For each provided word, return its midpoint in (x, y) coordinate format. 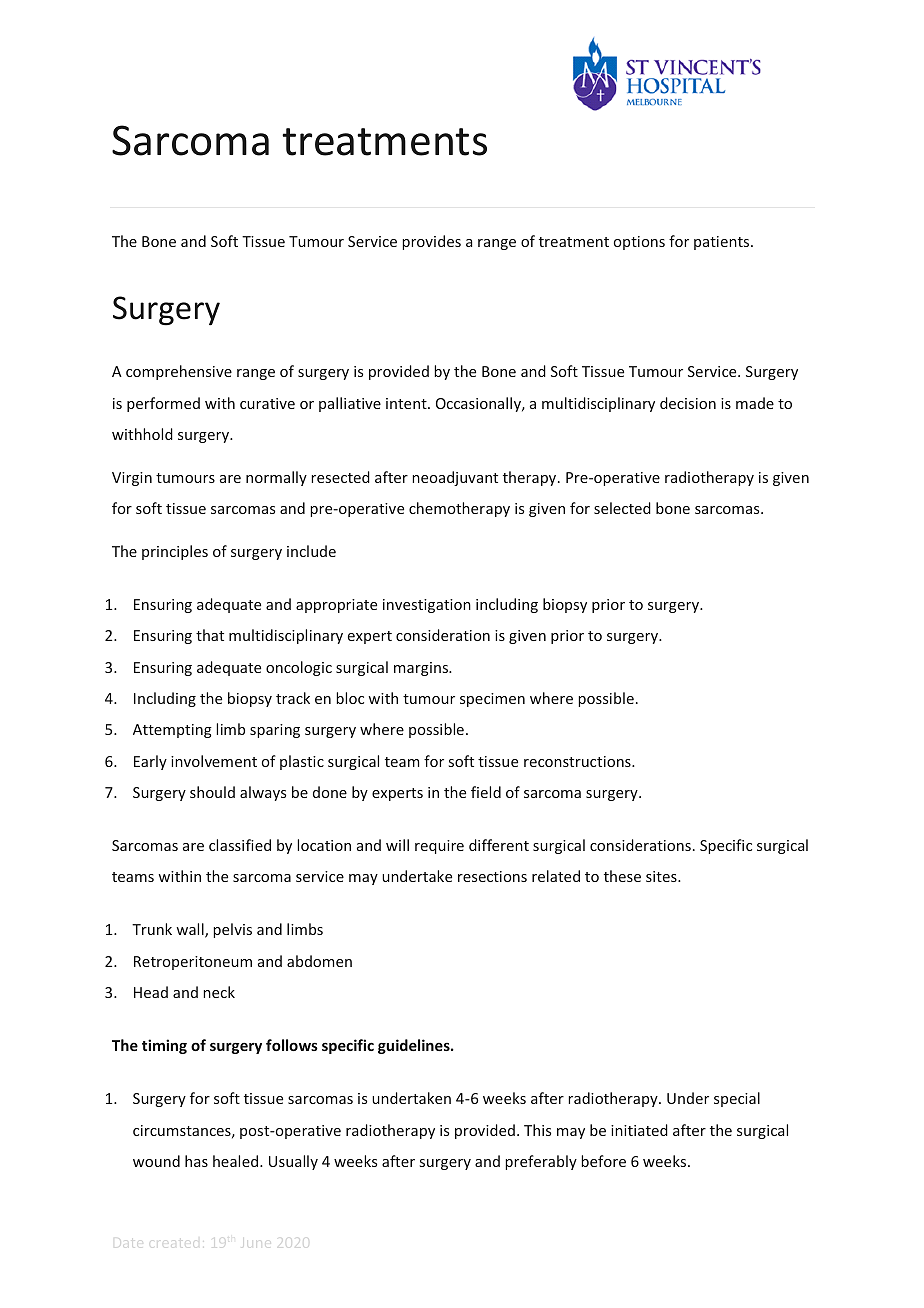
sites (662, 876)
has (196, 1161)
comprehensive (179, 372)
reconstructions (578, 761)
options (639, 243)
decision (688, 403)
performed (163, 404)
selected (622, 508)
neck (219, 992)
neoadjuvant (455, 478)
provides (431, 242)
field (486, 792)
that (210, 635)
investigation (427, 606)
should (212, 792)
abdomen (319, 961)
